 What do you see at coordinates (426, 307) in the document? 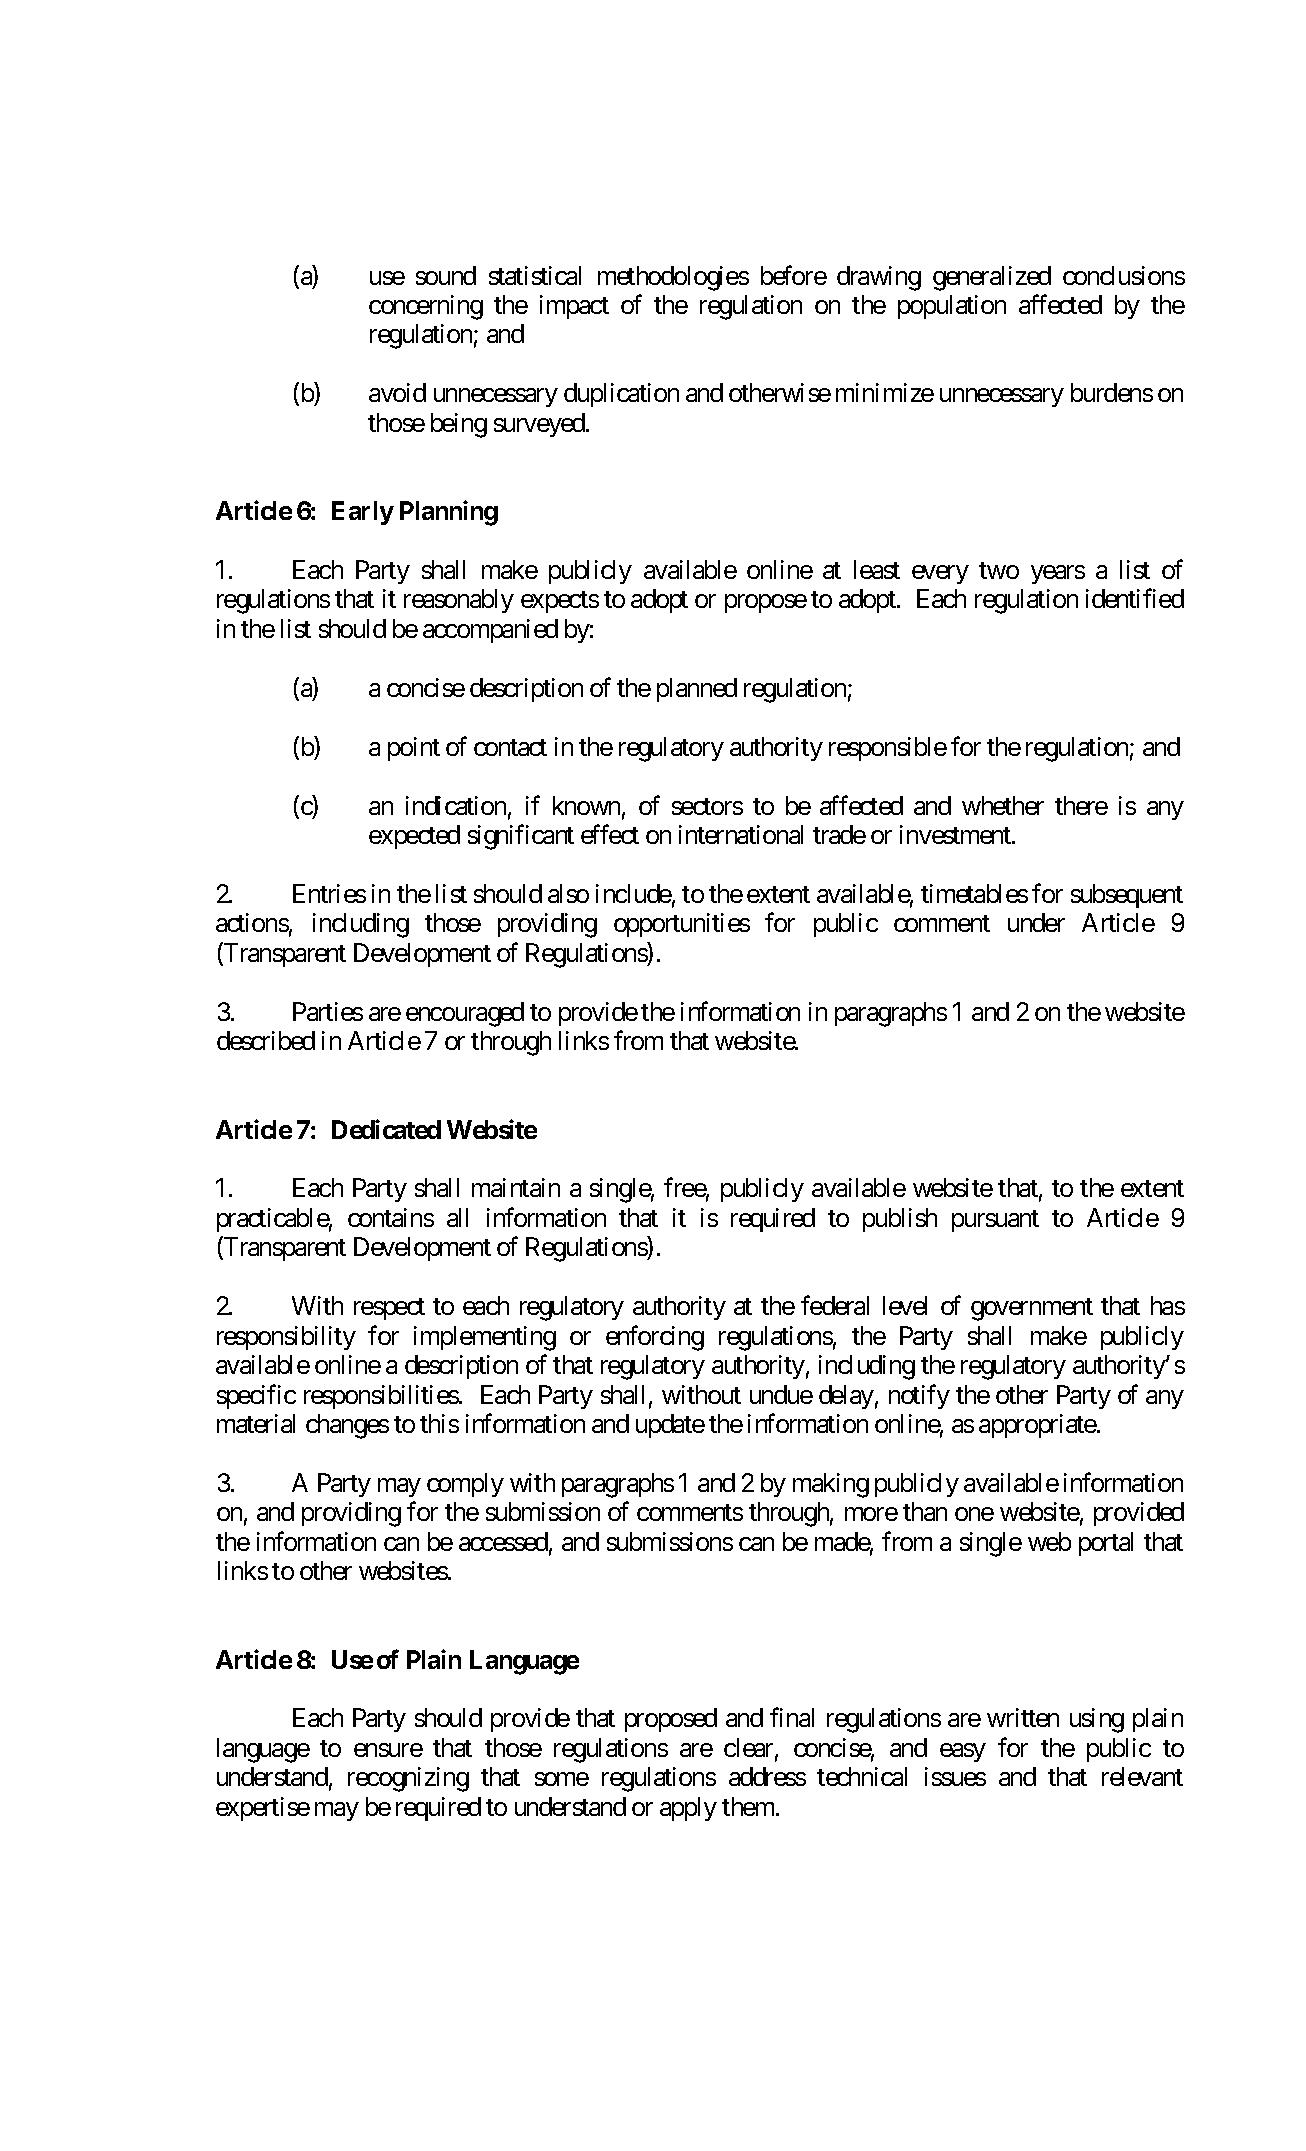
I see `concerning` at bounding box center [426, 307].
